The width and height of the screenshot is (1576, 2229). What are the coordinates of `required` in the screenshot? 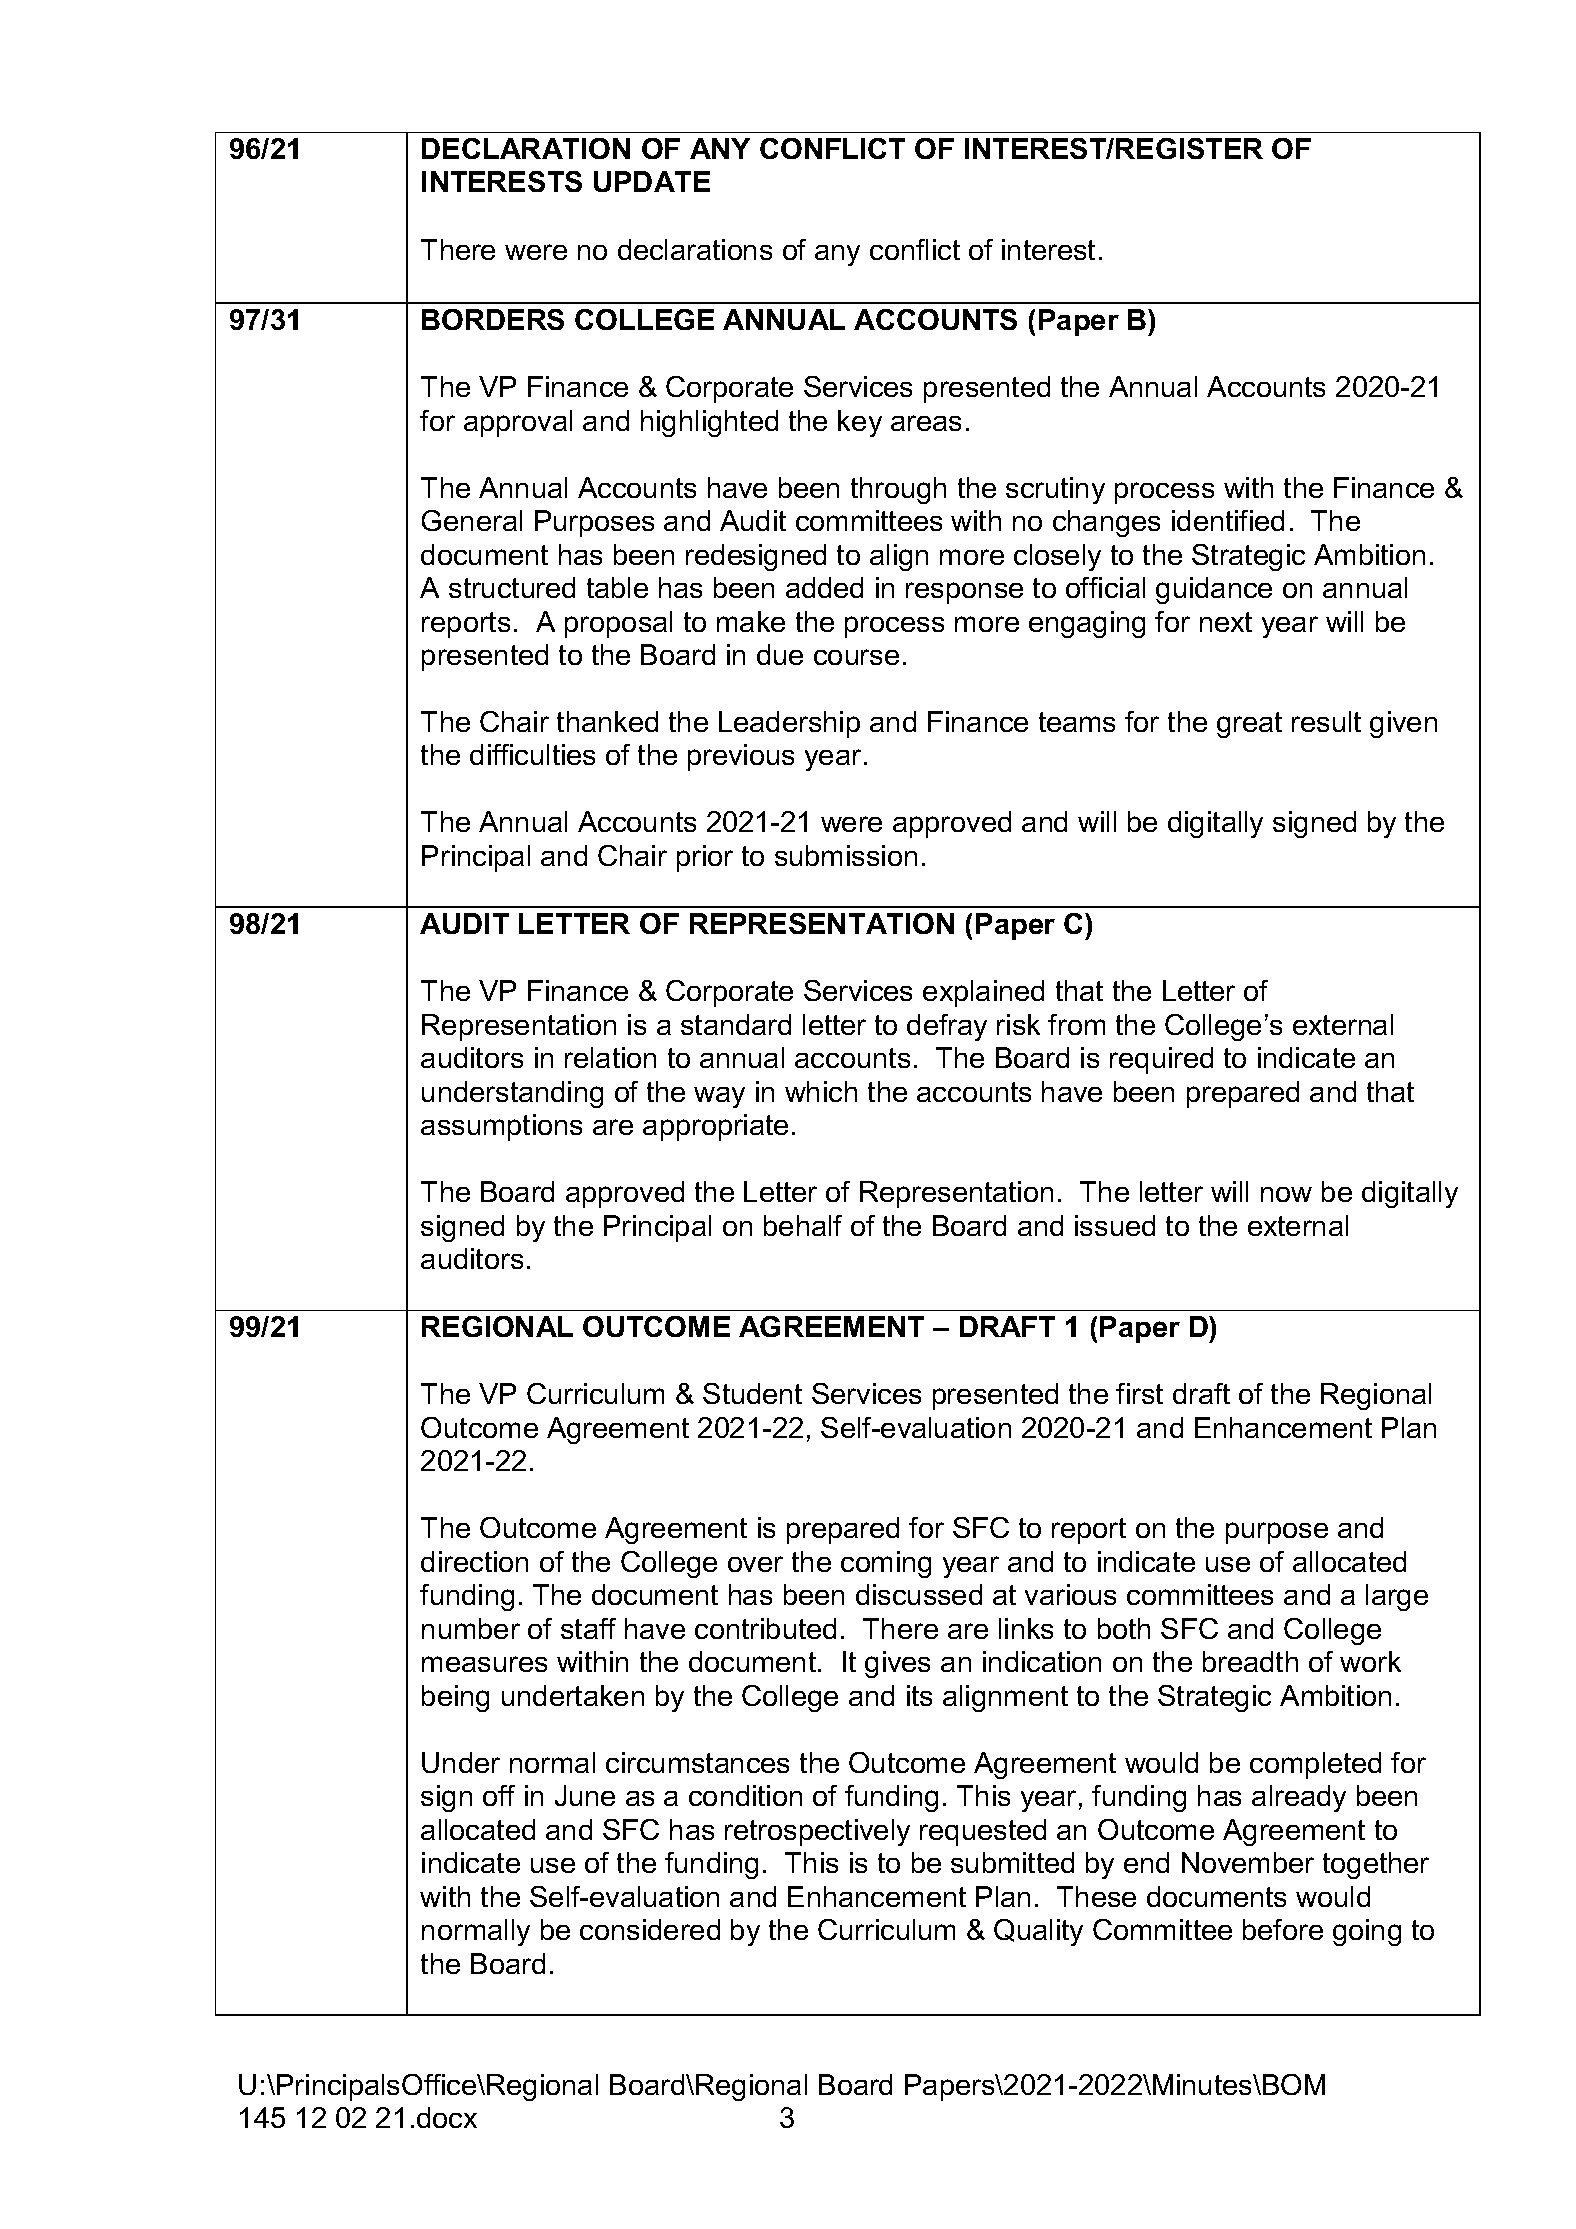 It's located at (1161, 1060).
